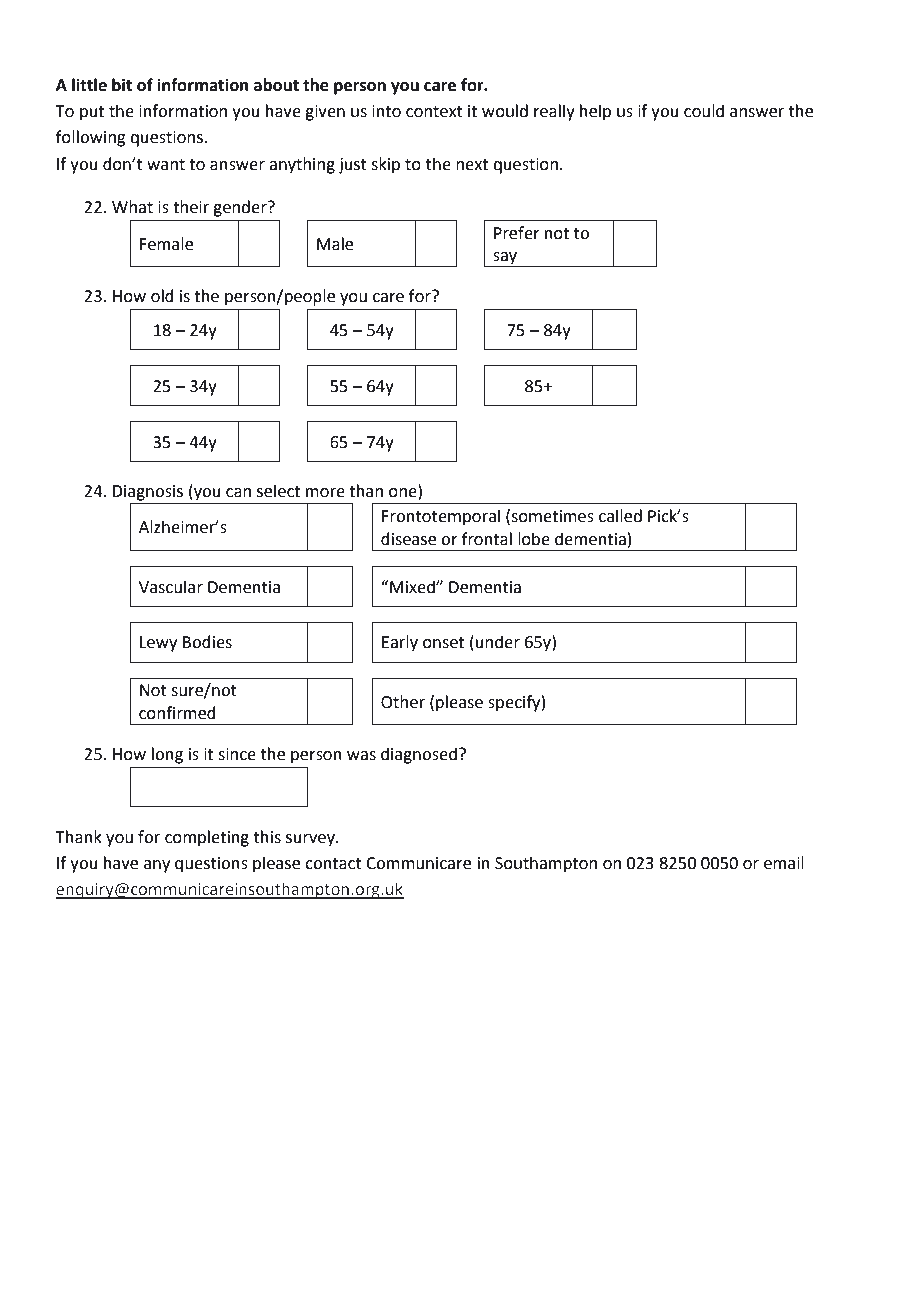 The image size is (924, 1308). Describe the element at coordinates (171, 587) in the screenshot. I see `Vascular` at that location.
